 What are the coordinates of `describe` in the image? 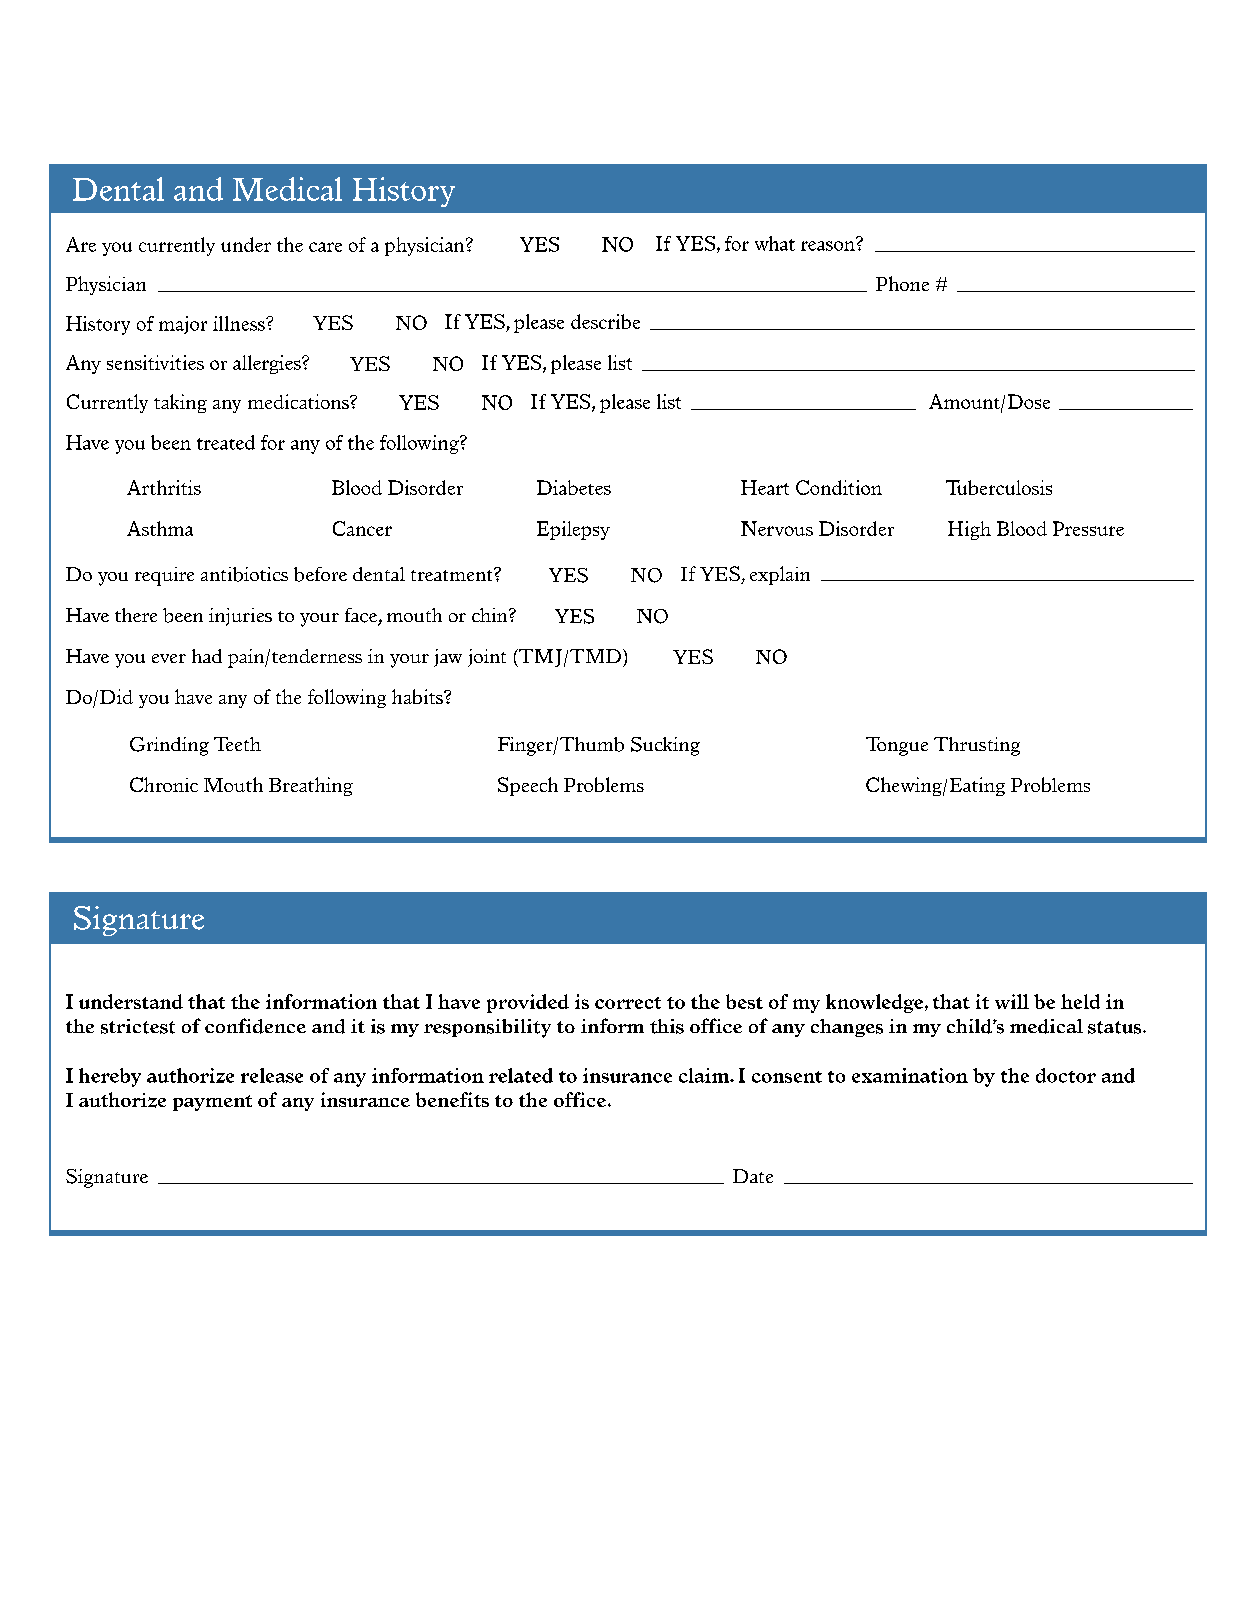 It's located at (605, 321).
